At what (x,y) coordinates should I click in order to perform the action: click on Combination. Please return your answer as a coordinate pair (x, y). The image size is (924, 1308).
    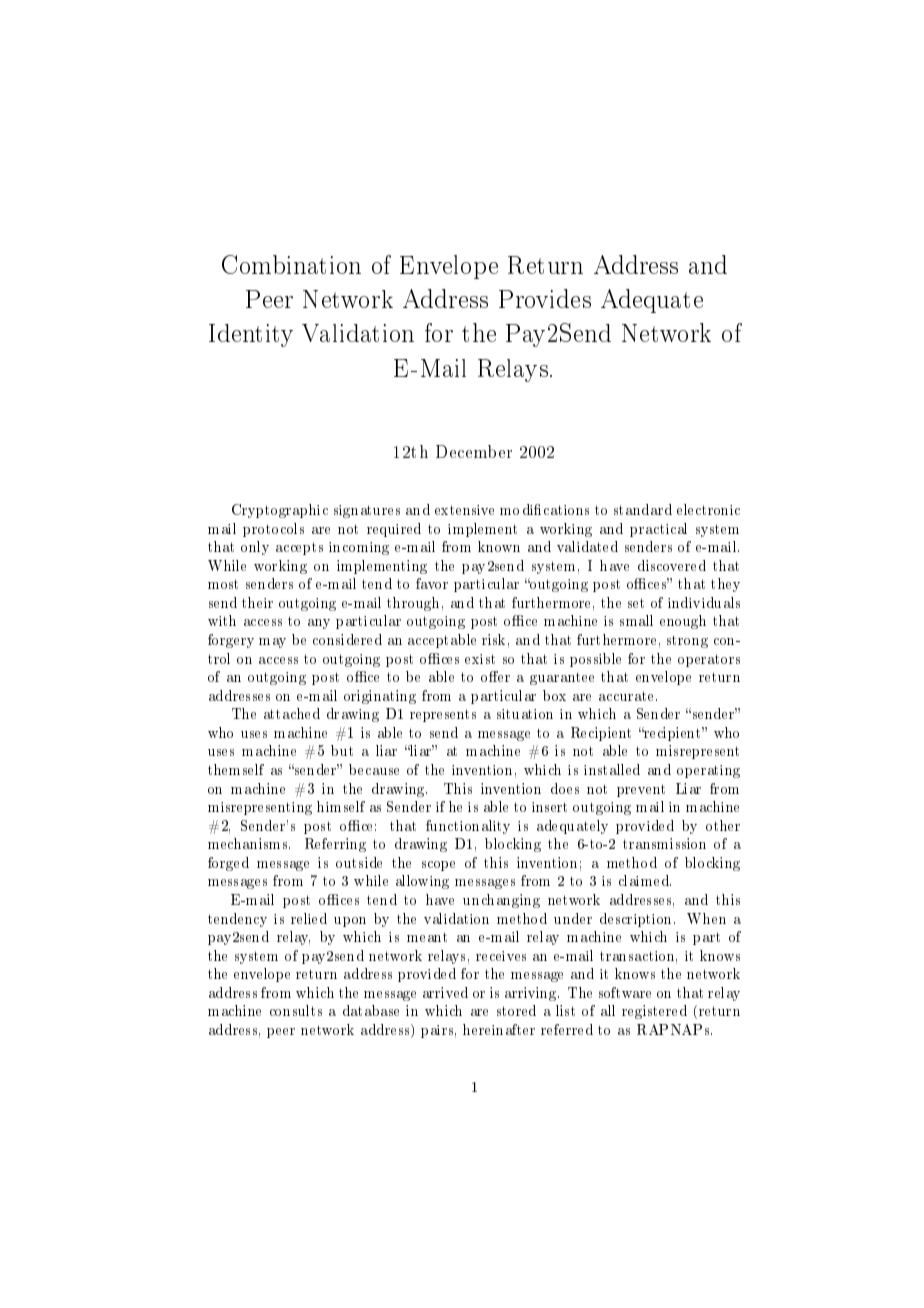
    Looking at the image, I should click on (291, 264).
